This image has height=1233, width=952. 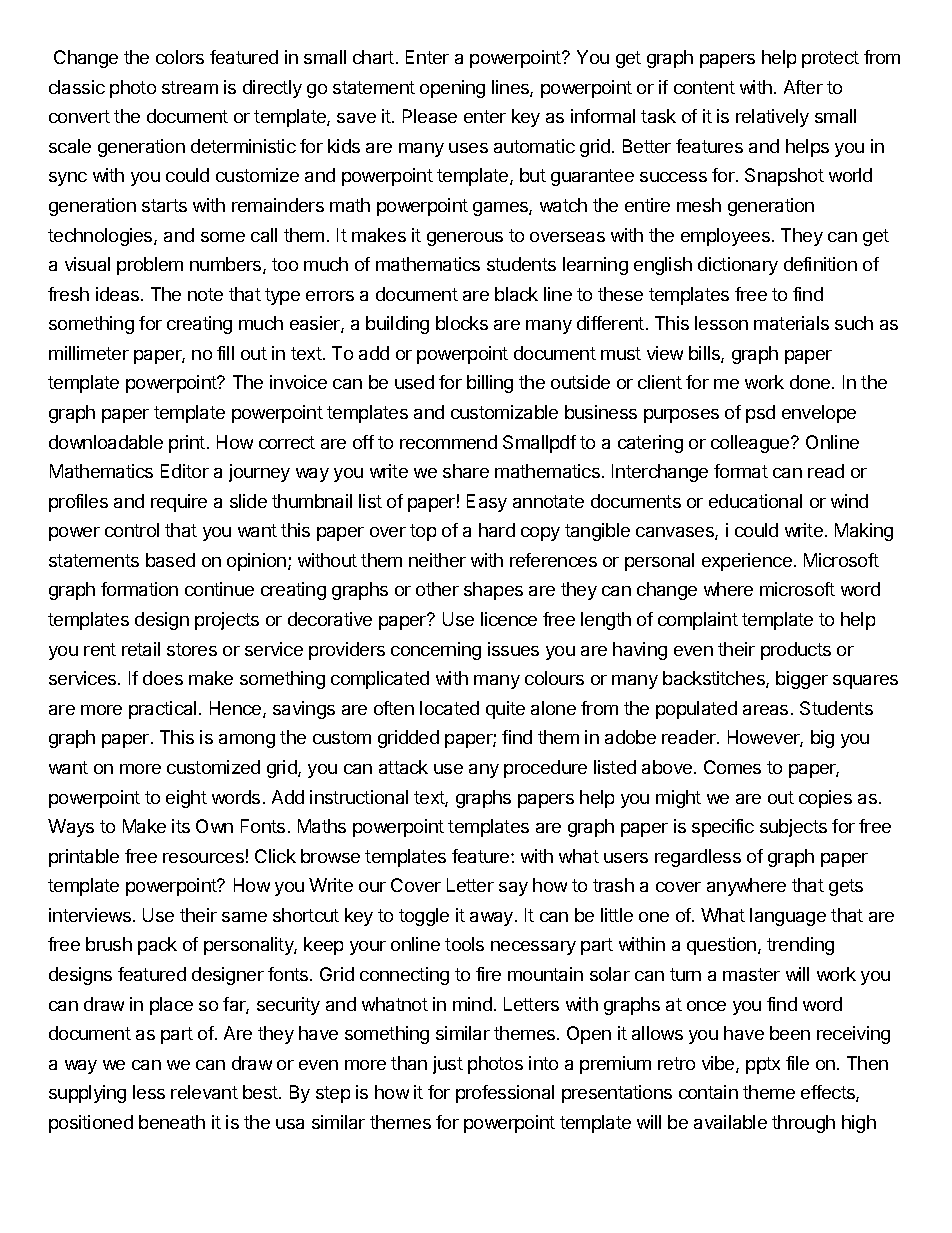 What do you see at coordinates (204, 1092) in the image?
I see `relevant` at bounding box center [204, 1092].
